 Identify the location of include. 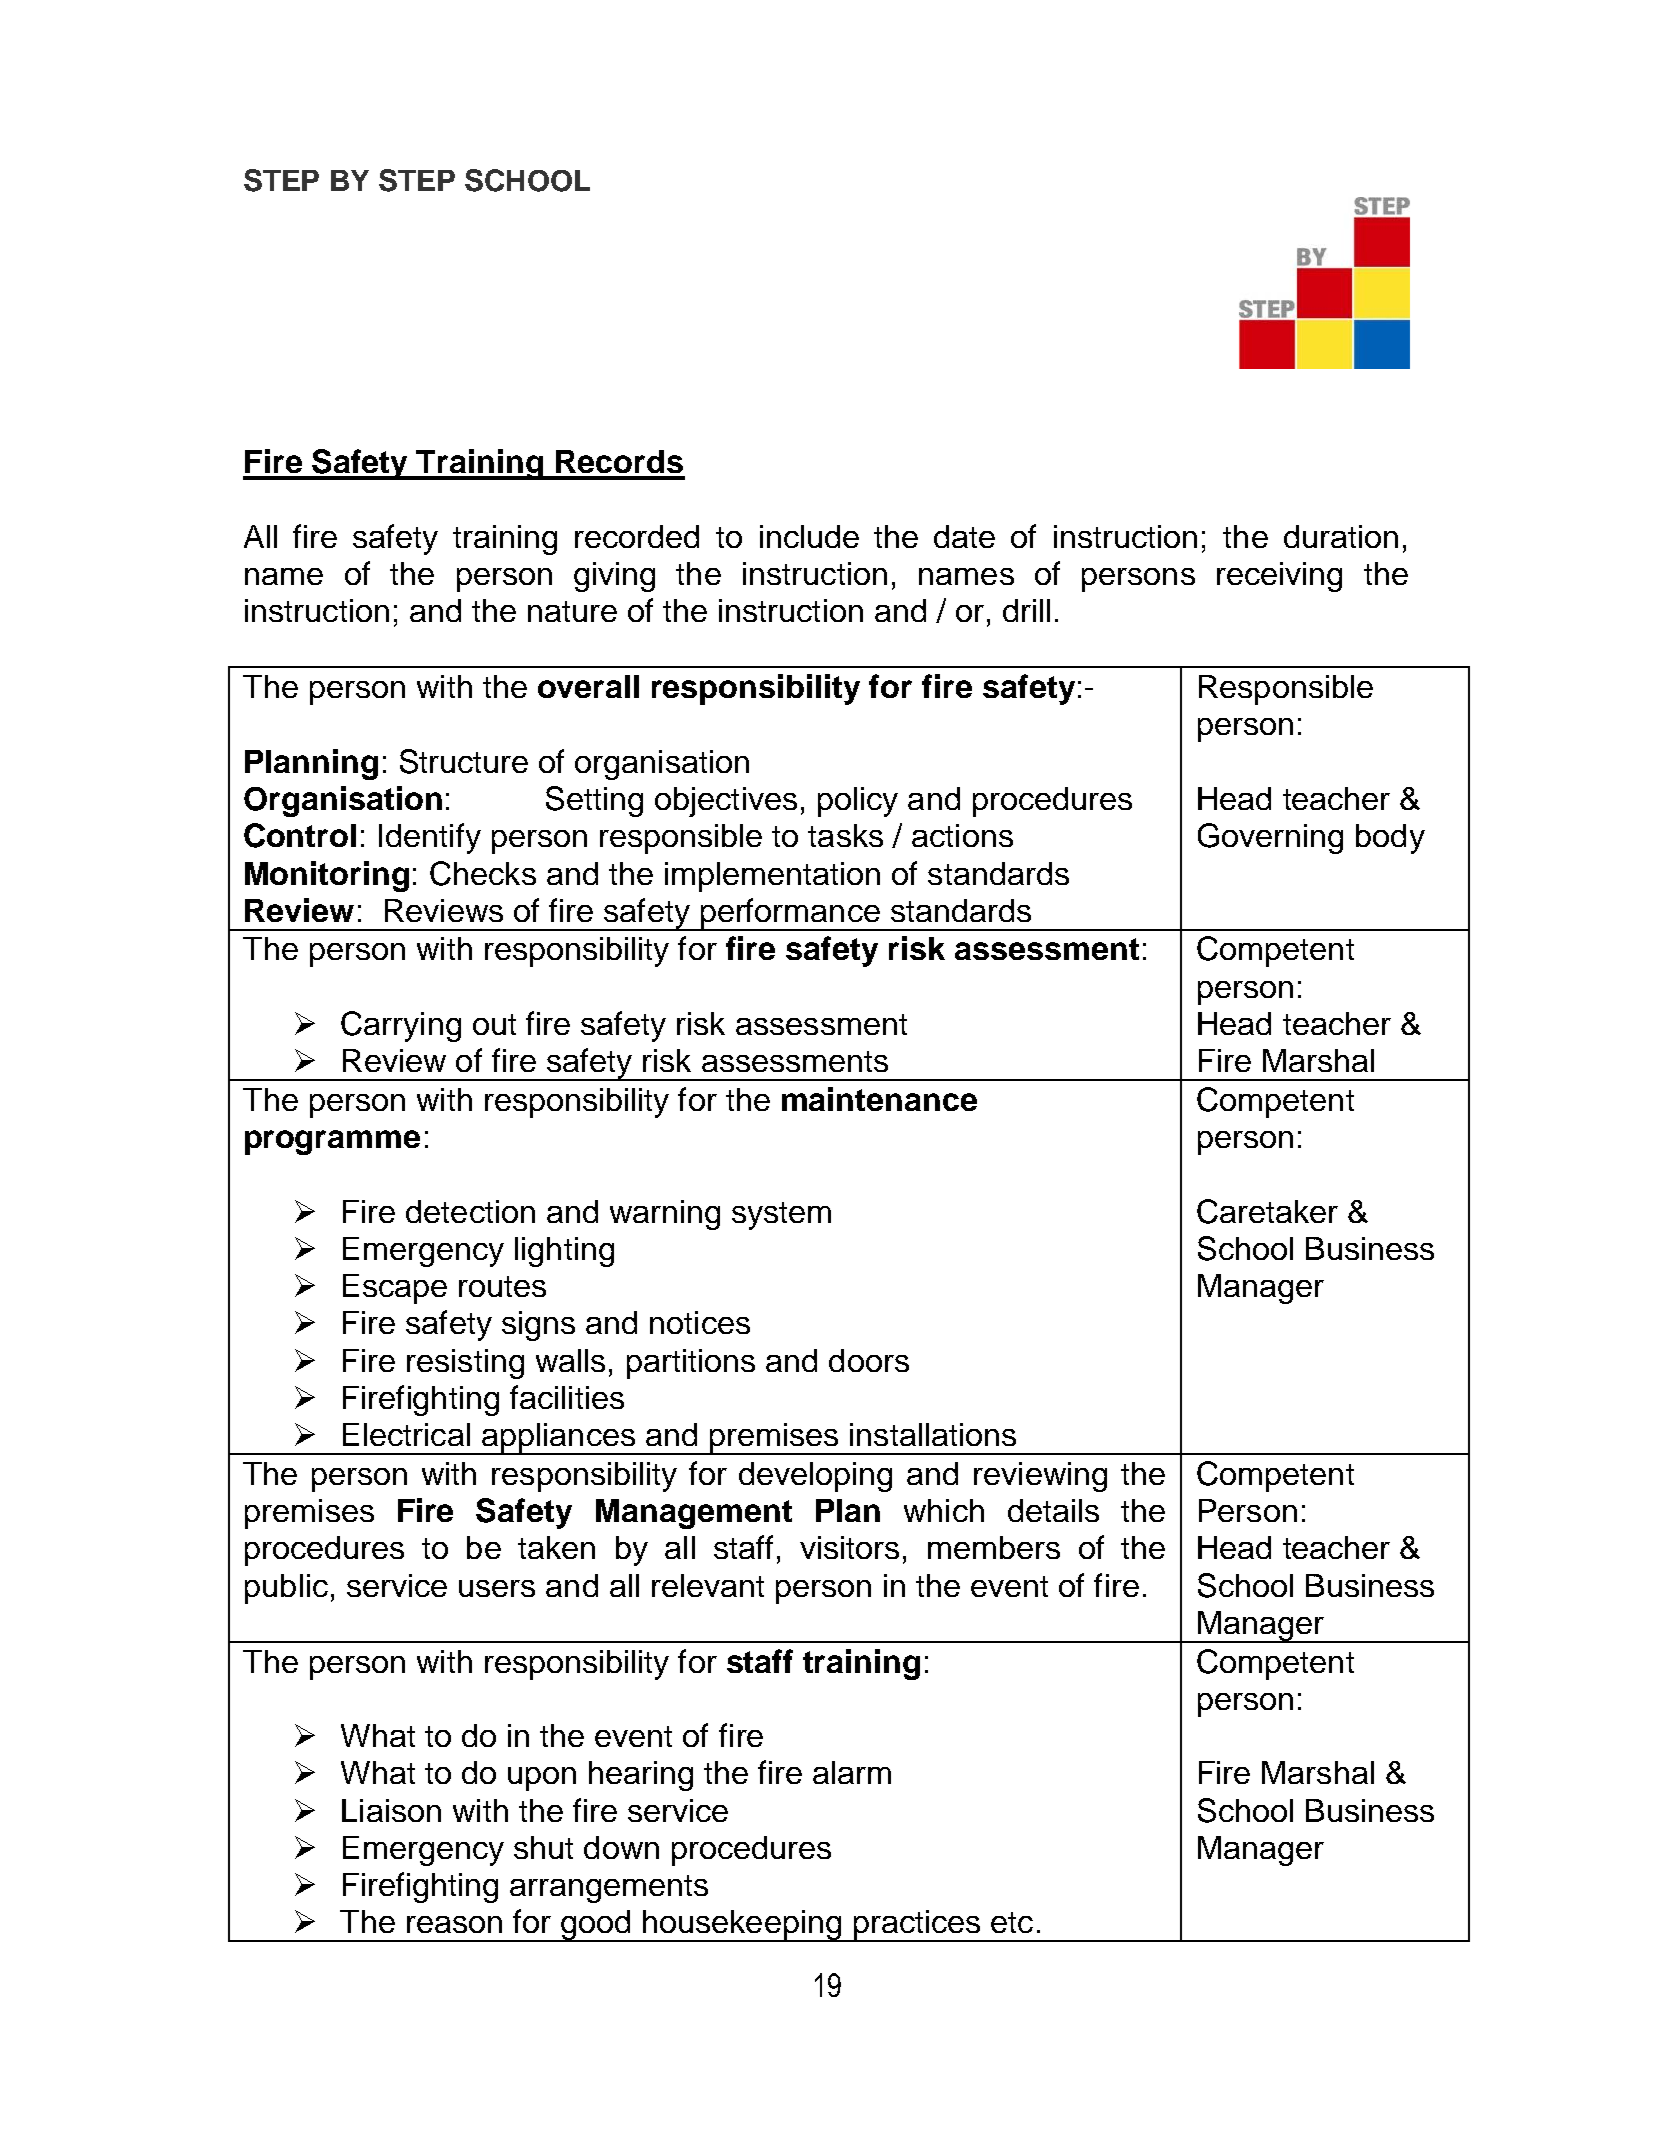
(809, 536).
